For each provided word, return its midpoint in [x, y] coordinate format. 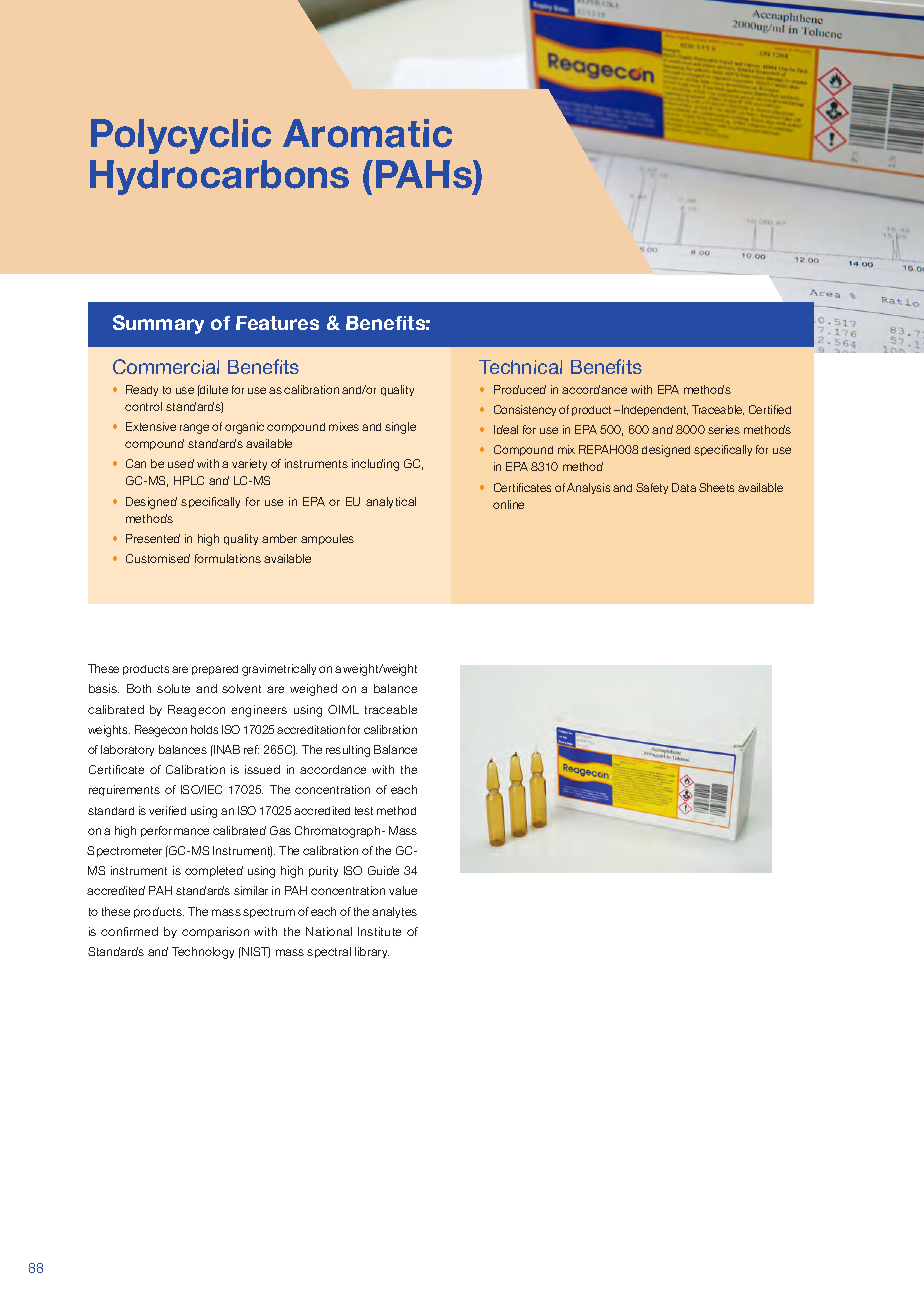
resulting [348, 751]
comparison [215, 932]
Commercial [166, 366]
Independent [655, 410]
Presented [153, 538]
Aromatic [367, 133]
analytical [391, 502]
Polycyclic [181, 136]
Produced [520, 389]
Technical [520, 367]
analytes [394, 912]
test [364, 811]
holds [204, 729]
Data [684, 487]
